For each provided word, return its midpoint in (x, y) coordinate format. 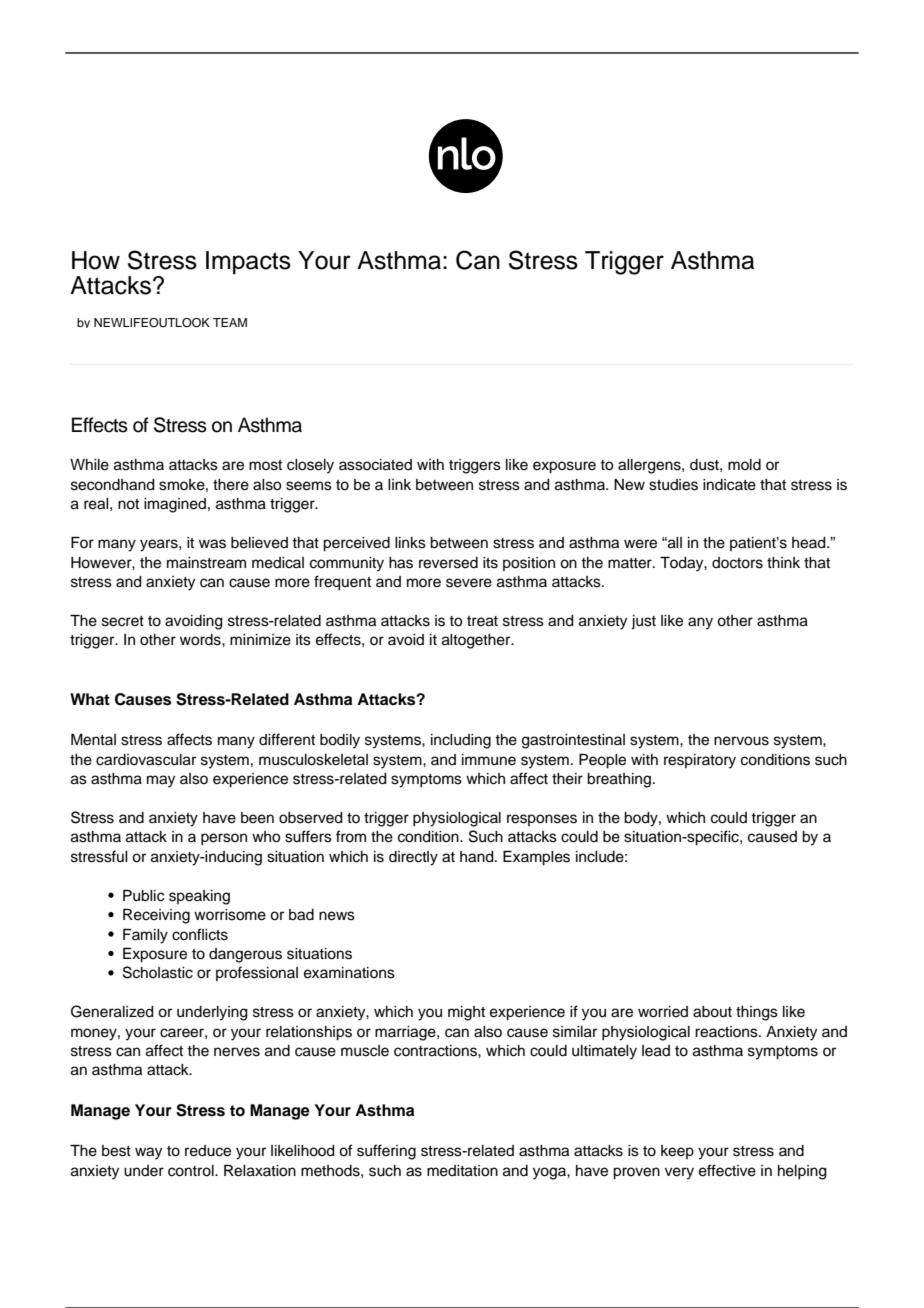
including (461, 741)
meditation (462, 1171)
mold (744, 465)
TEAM (230, 322)
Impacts (248, 262)
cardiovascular (146, 760)
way (148, 1153)
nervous (741, 741)
